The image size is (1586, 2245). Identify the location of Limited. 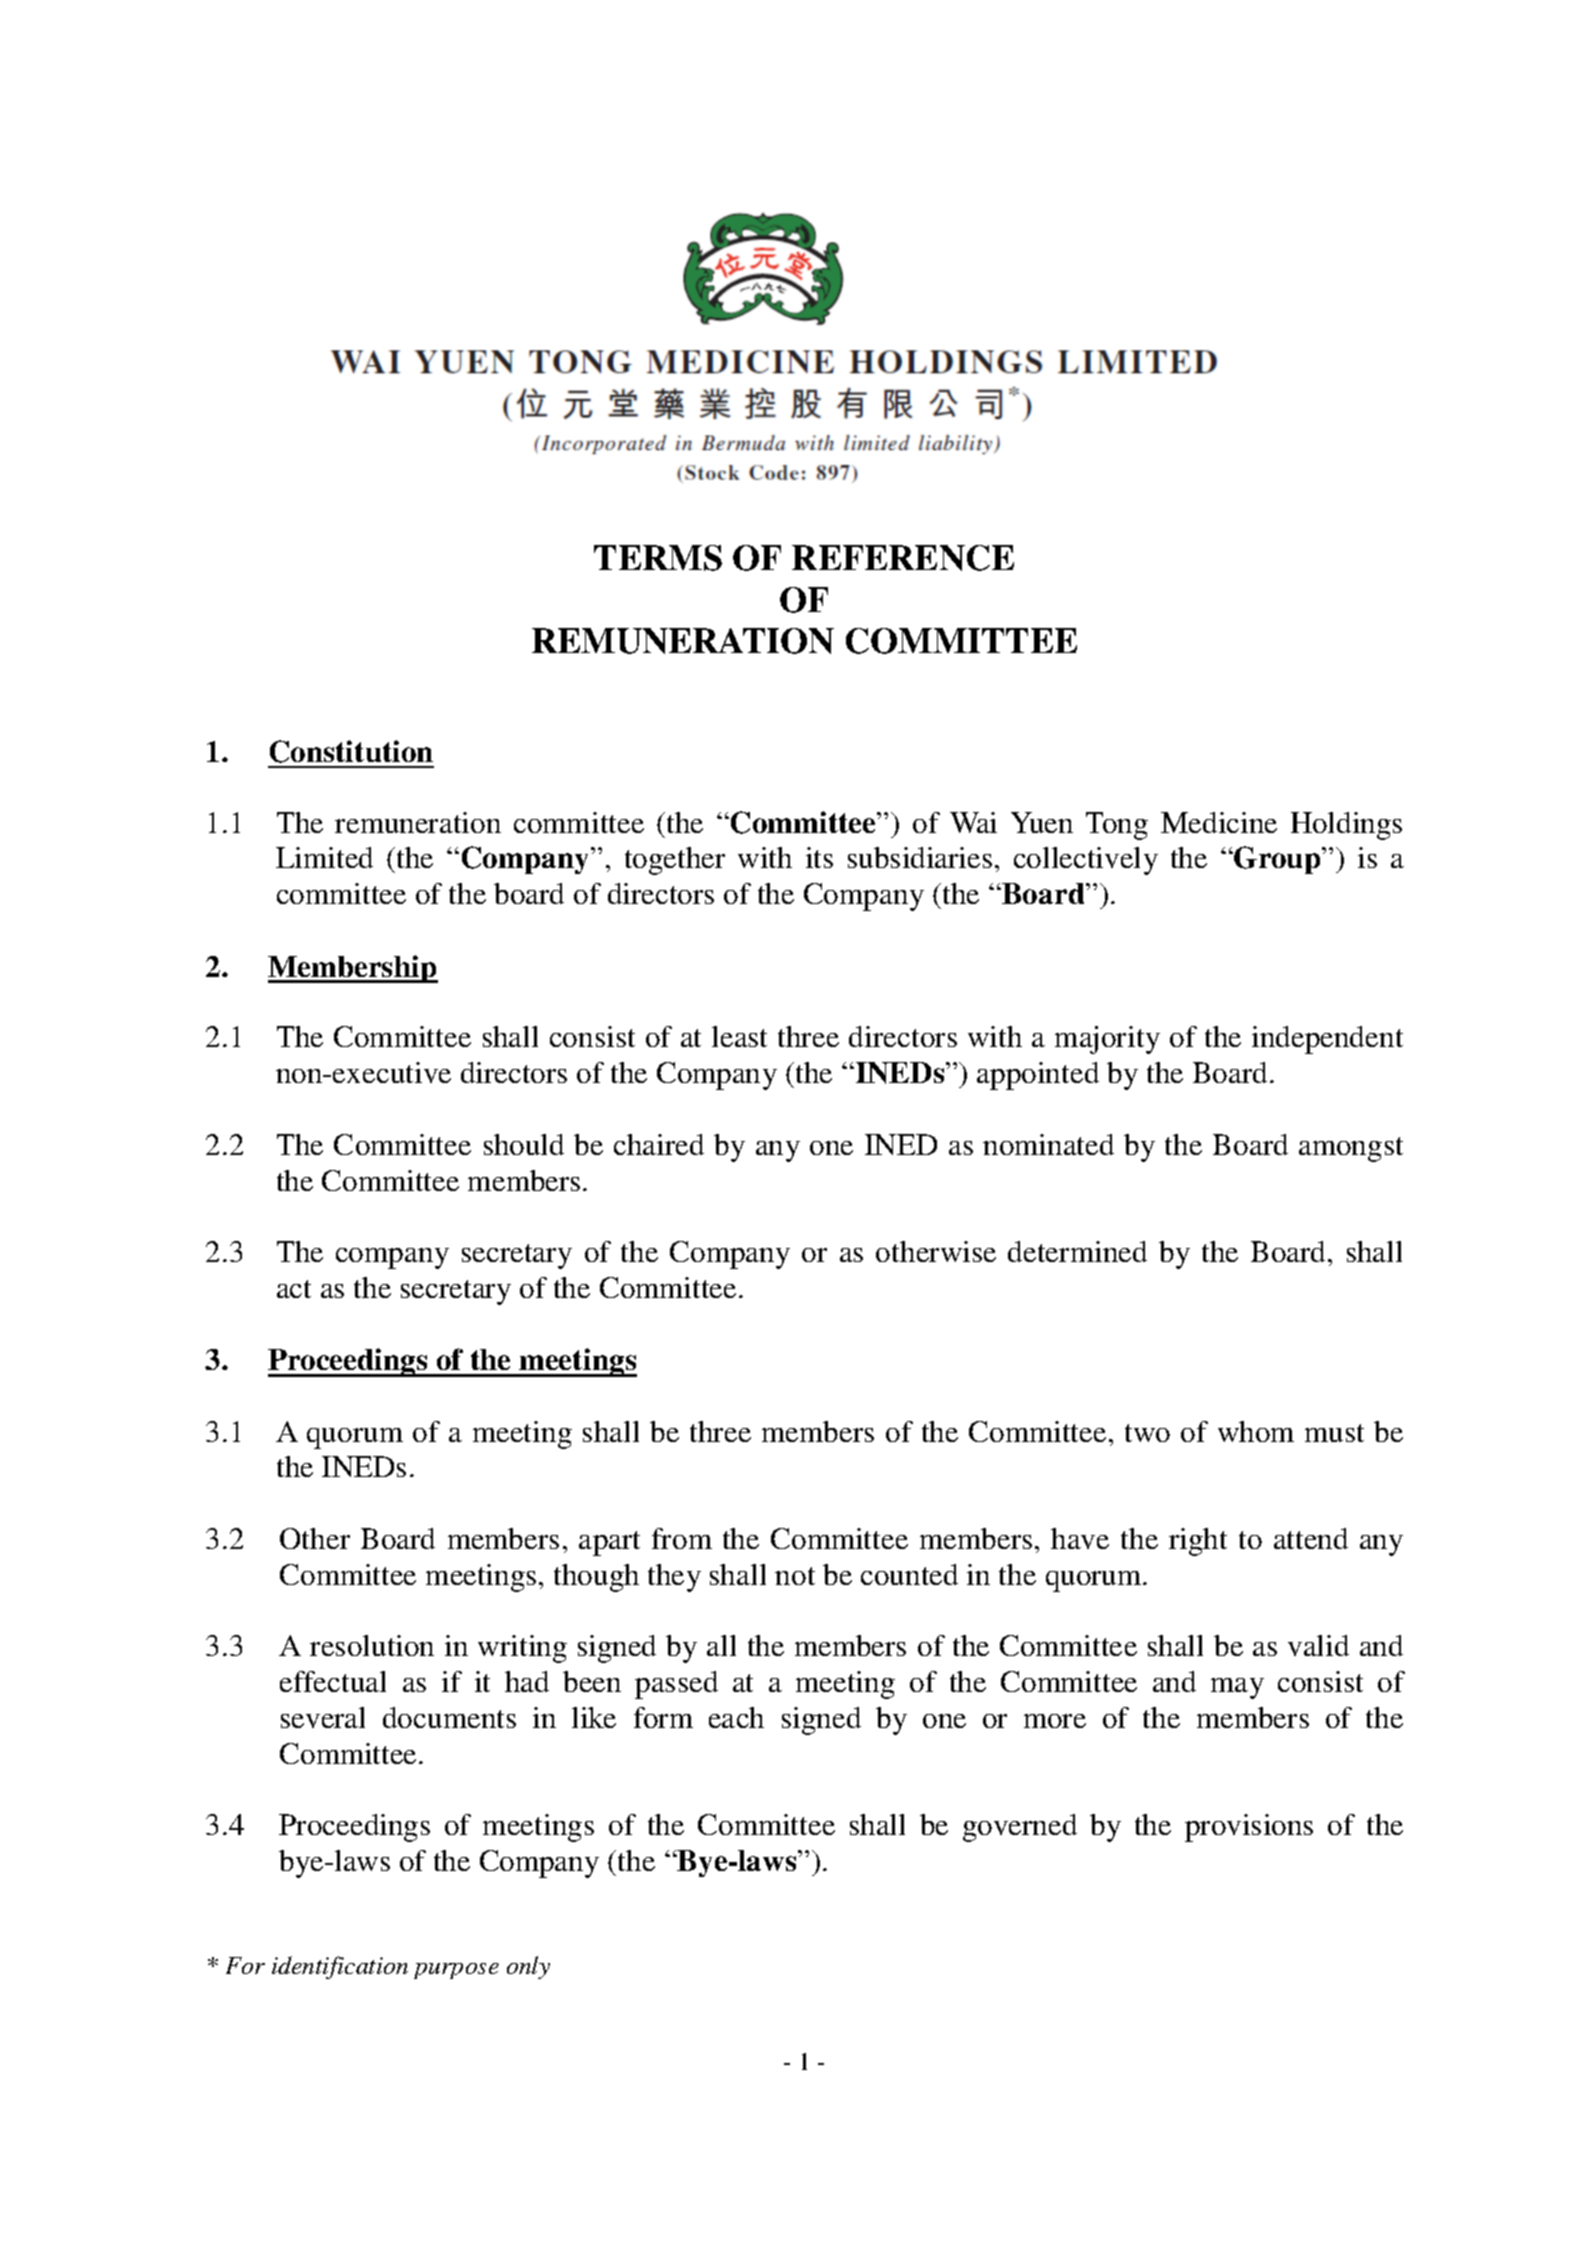
(324, 857).
